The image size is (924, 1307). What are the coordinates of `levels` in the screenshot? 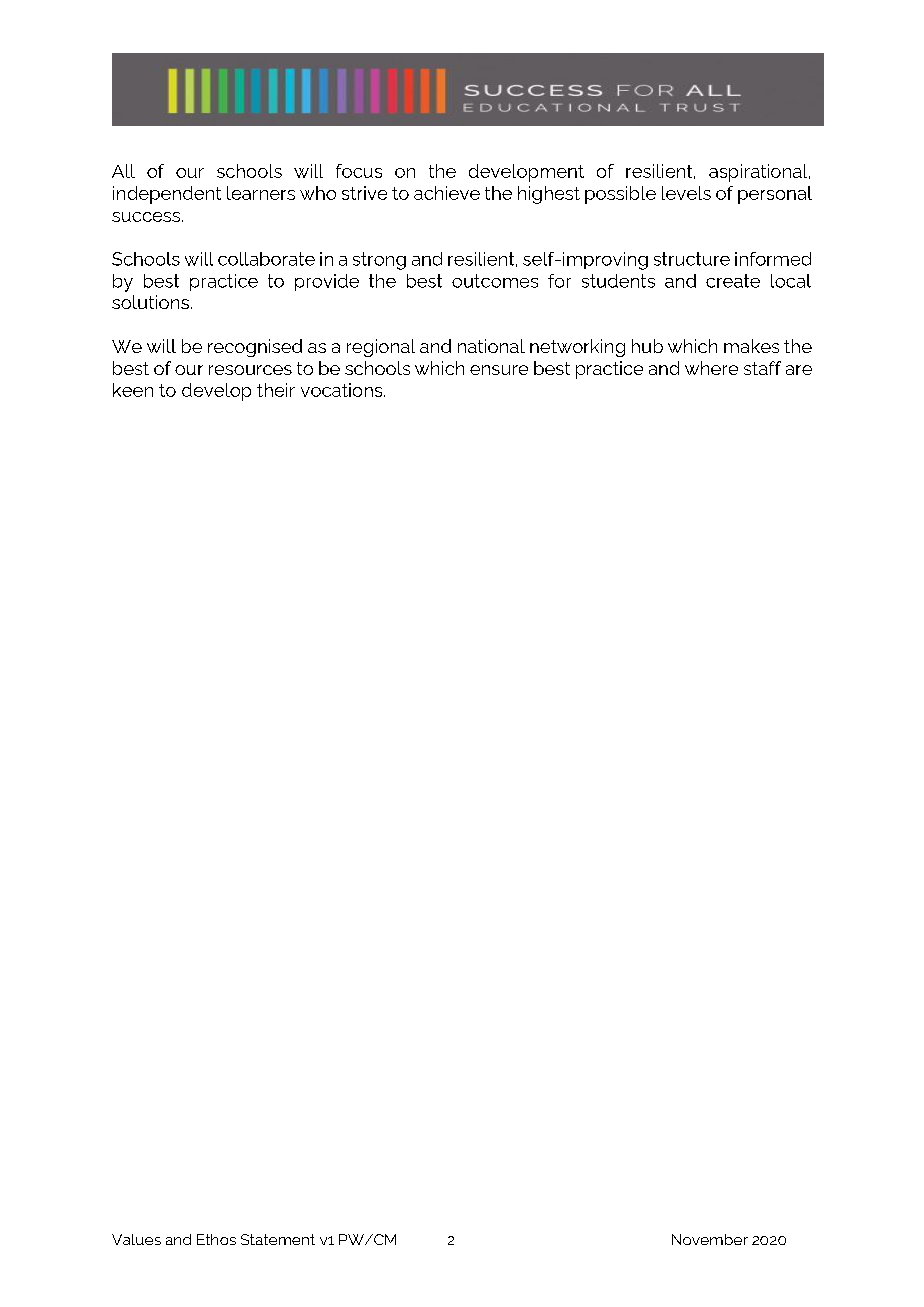 It's located at (686, 193).
